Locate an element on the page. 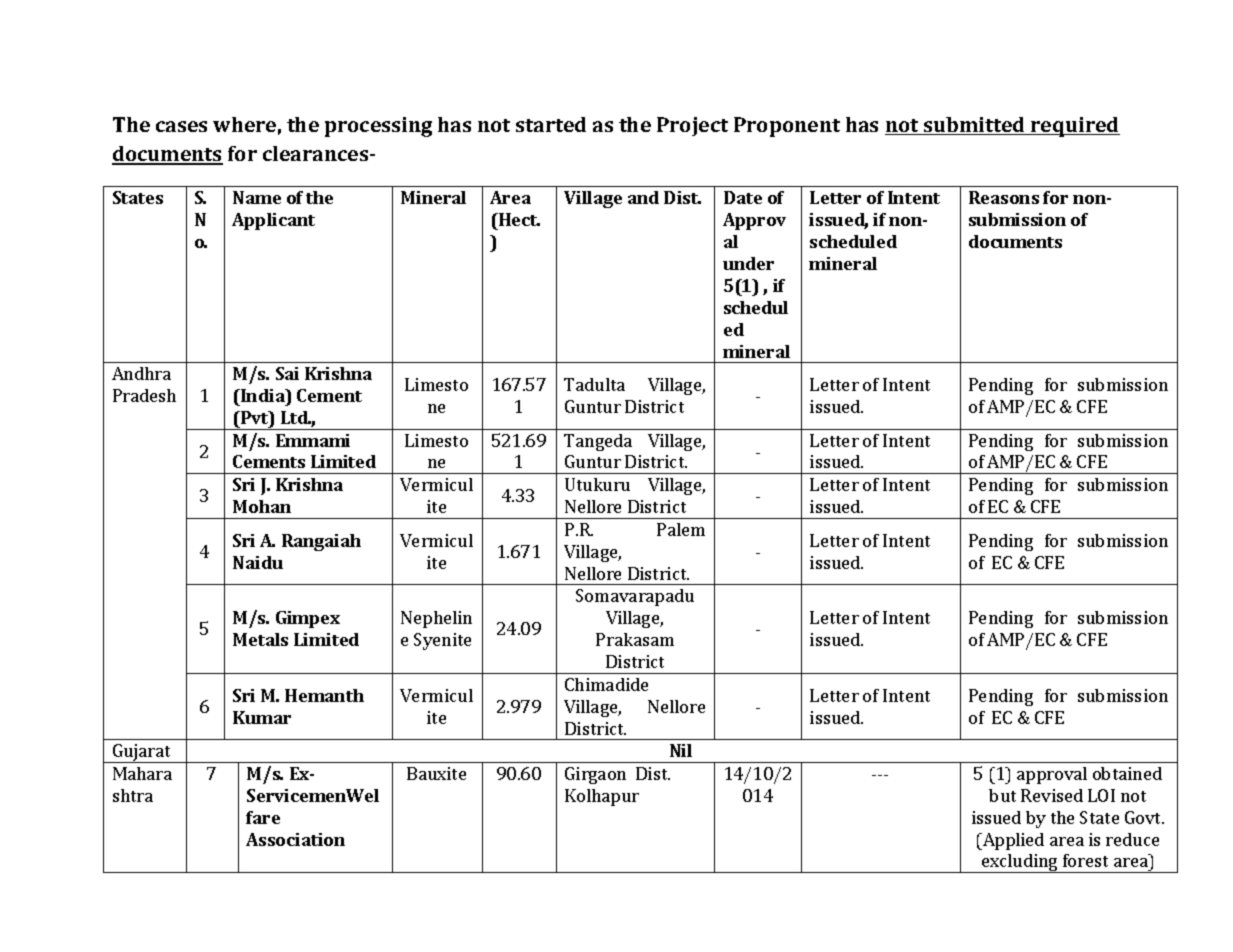  required is located at coordinates (1074, 127).
